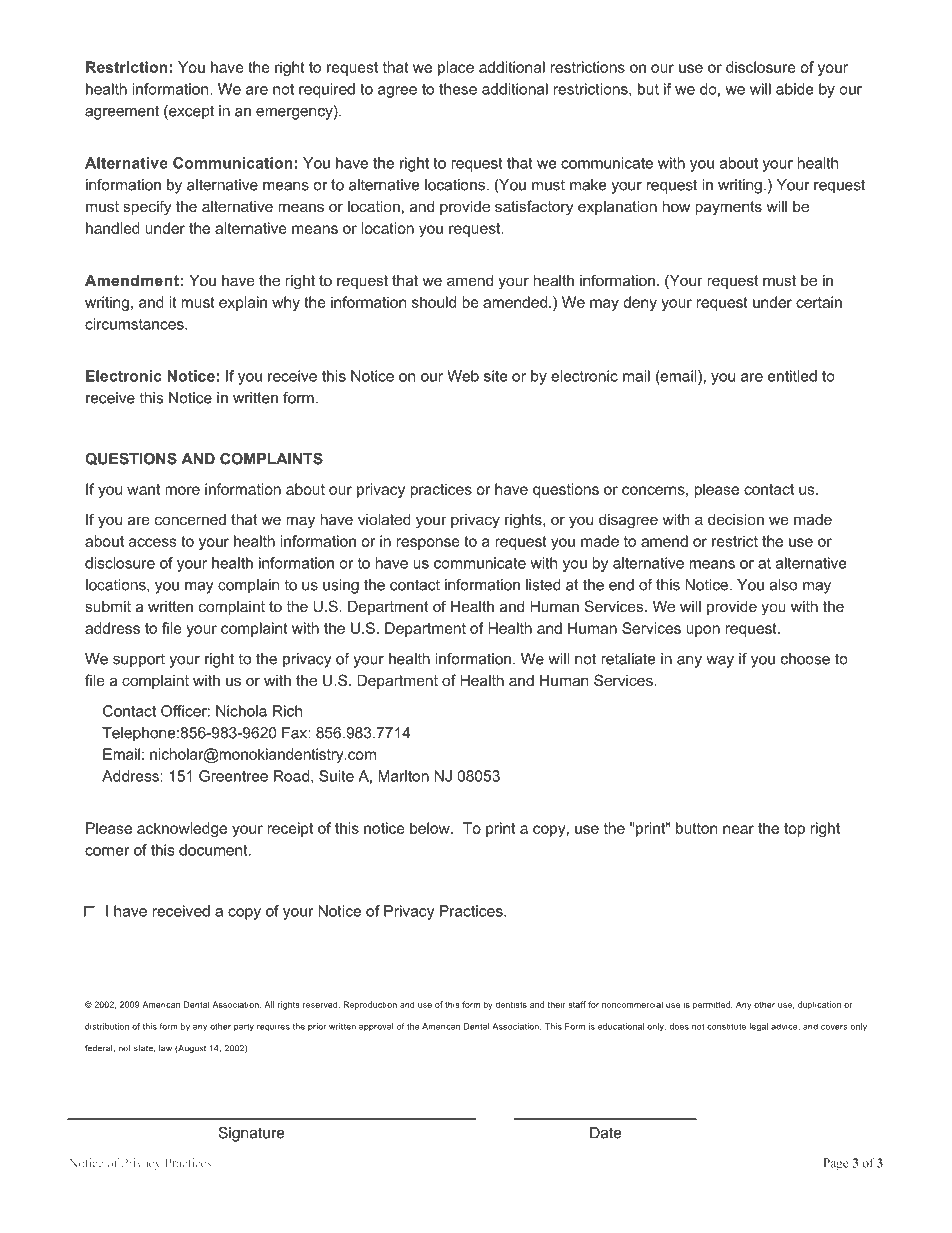 This screenshot has width=952, height=1233. Describe the element at coordinates (543, 585) in the screenshot. I see `listed` at that location.
